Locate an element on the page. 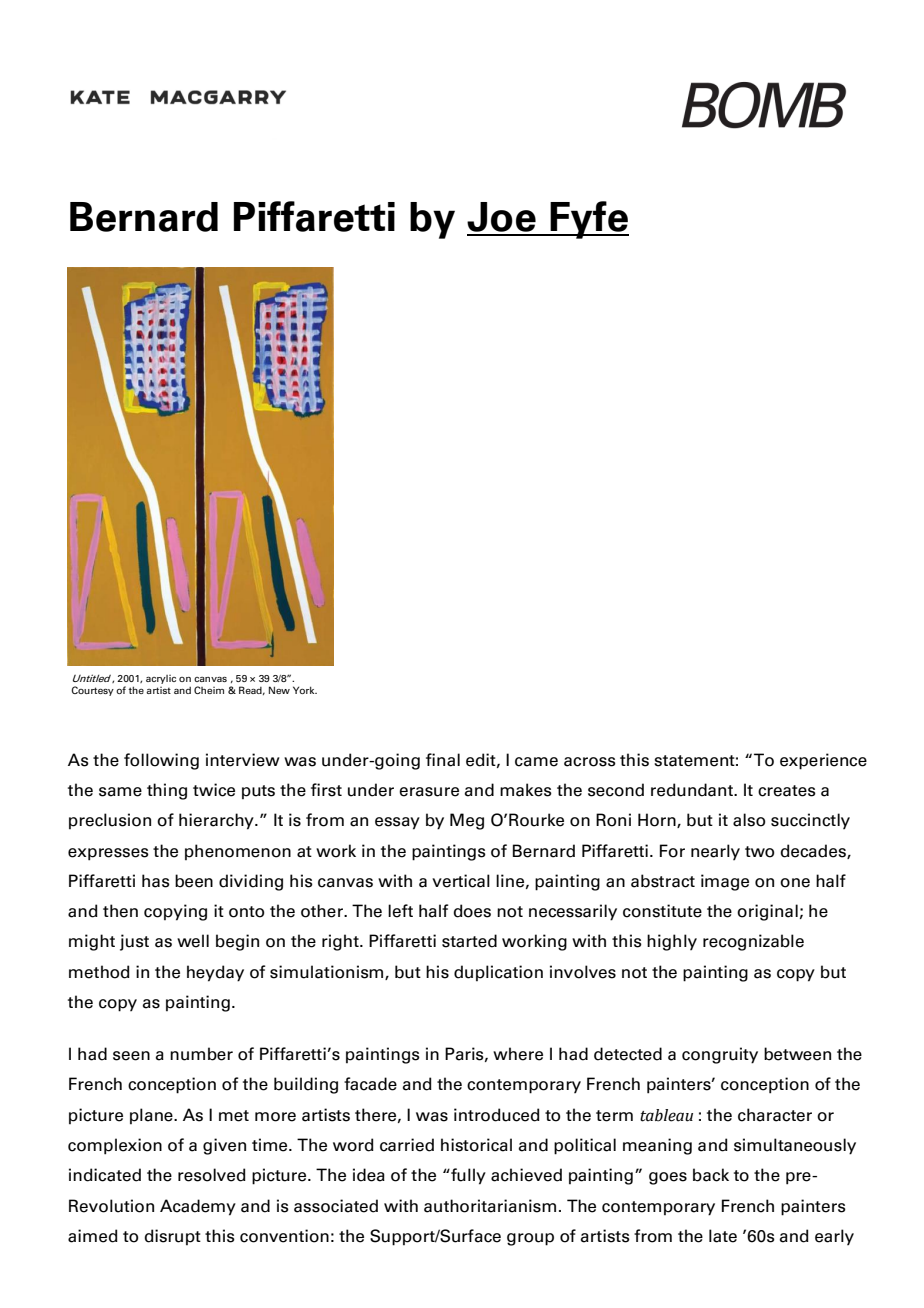 This document has width=924, height=1308. authoritarianism is located at coordinates (490, 1206).
